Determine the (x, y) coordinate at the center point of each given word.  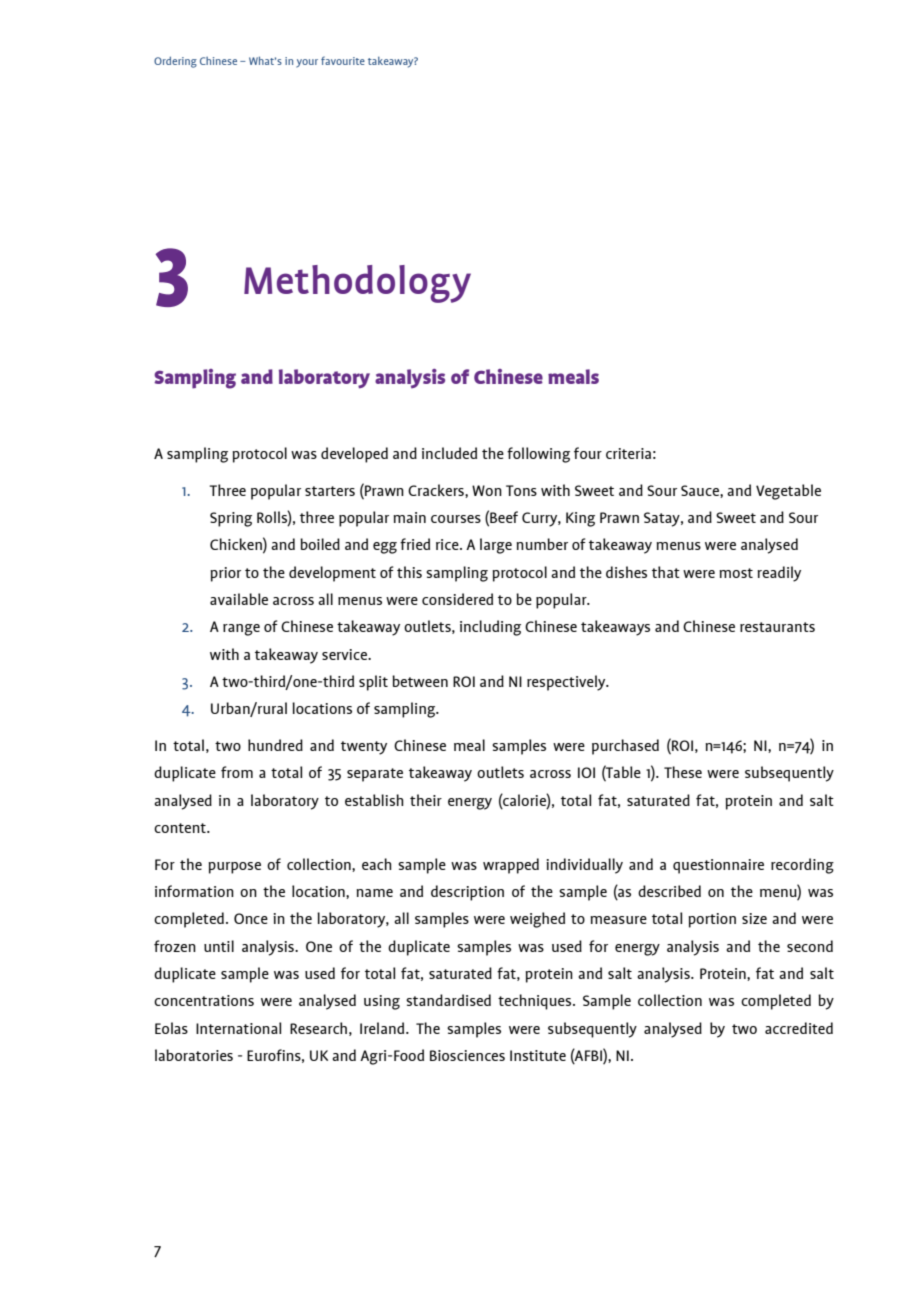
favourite (343, 60)
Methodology (357, 284)
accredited (799, 1028)
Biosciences (467, 1055)
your (307, 63)
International (238, 1028)
